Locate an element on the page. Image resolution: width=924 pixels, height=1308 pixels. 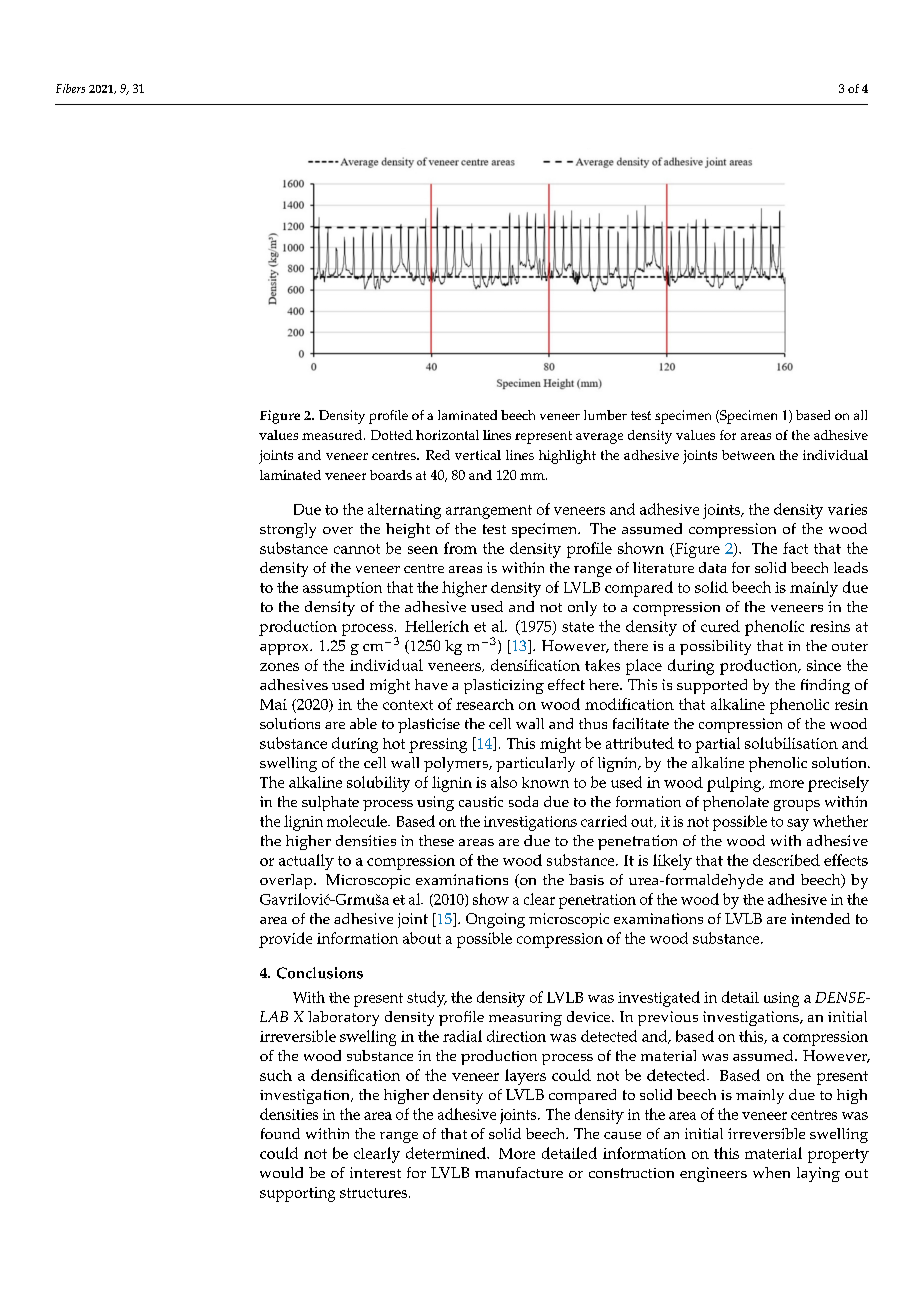
Ongoing is located at coordinates (495, 920).
